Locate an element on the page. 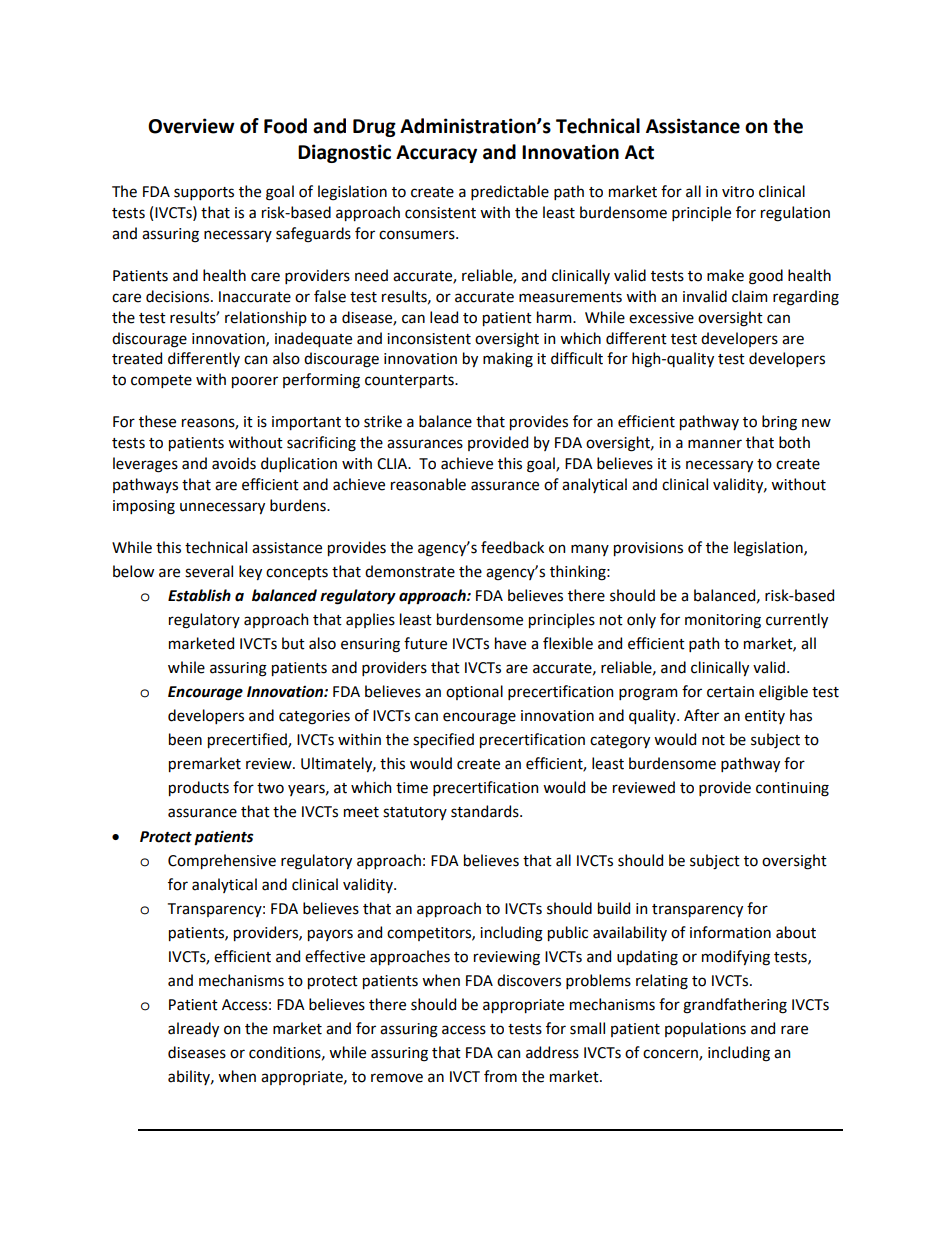 This page has width=952, height=1233. relationship is located at coordinates (266, 318).
